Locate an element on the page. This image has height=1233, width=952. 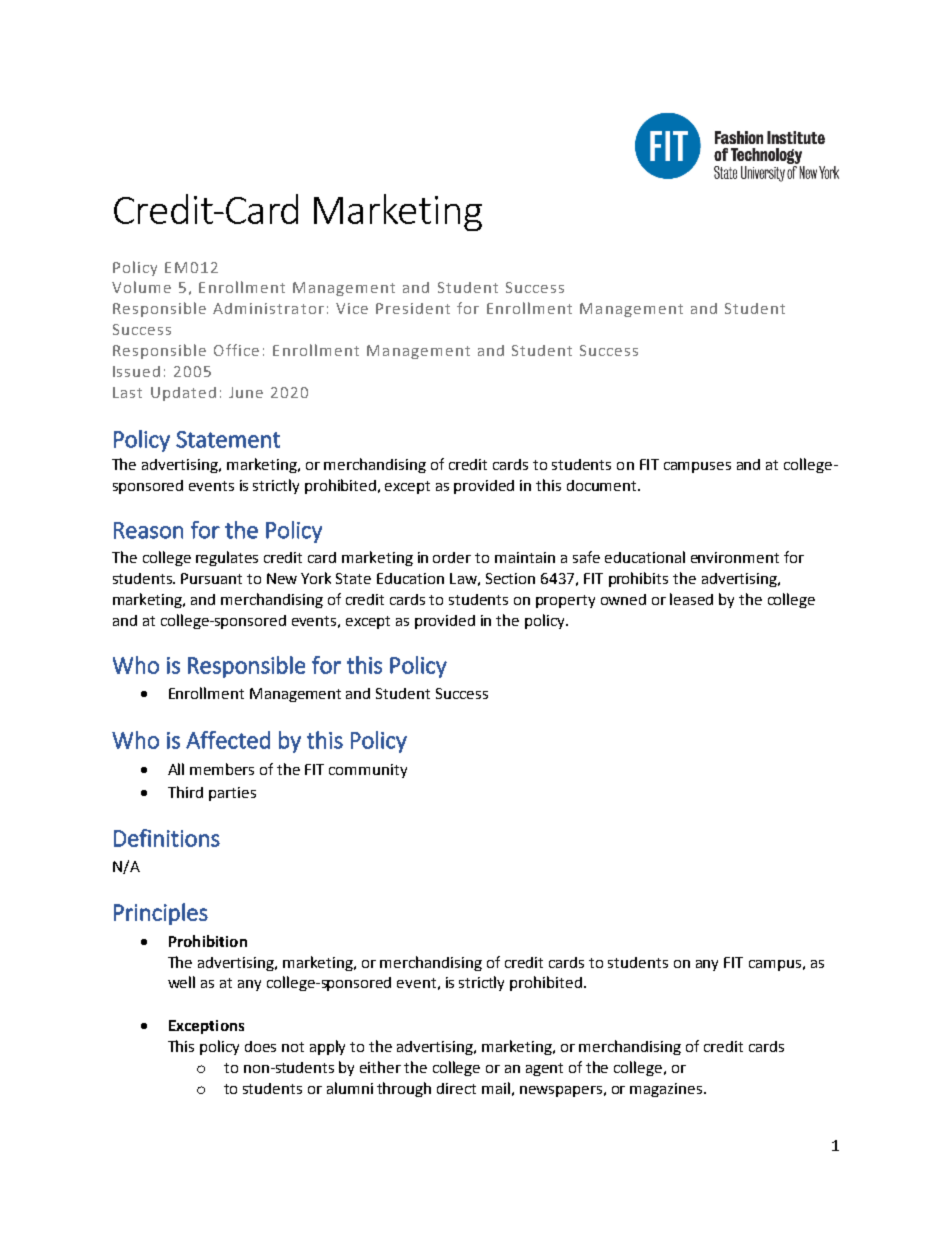
document is located at coordinates (603, 485).
